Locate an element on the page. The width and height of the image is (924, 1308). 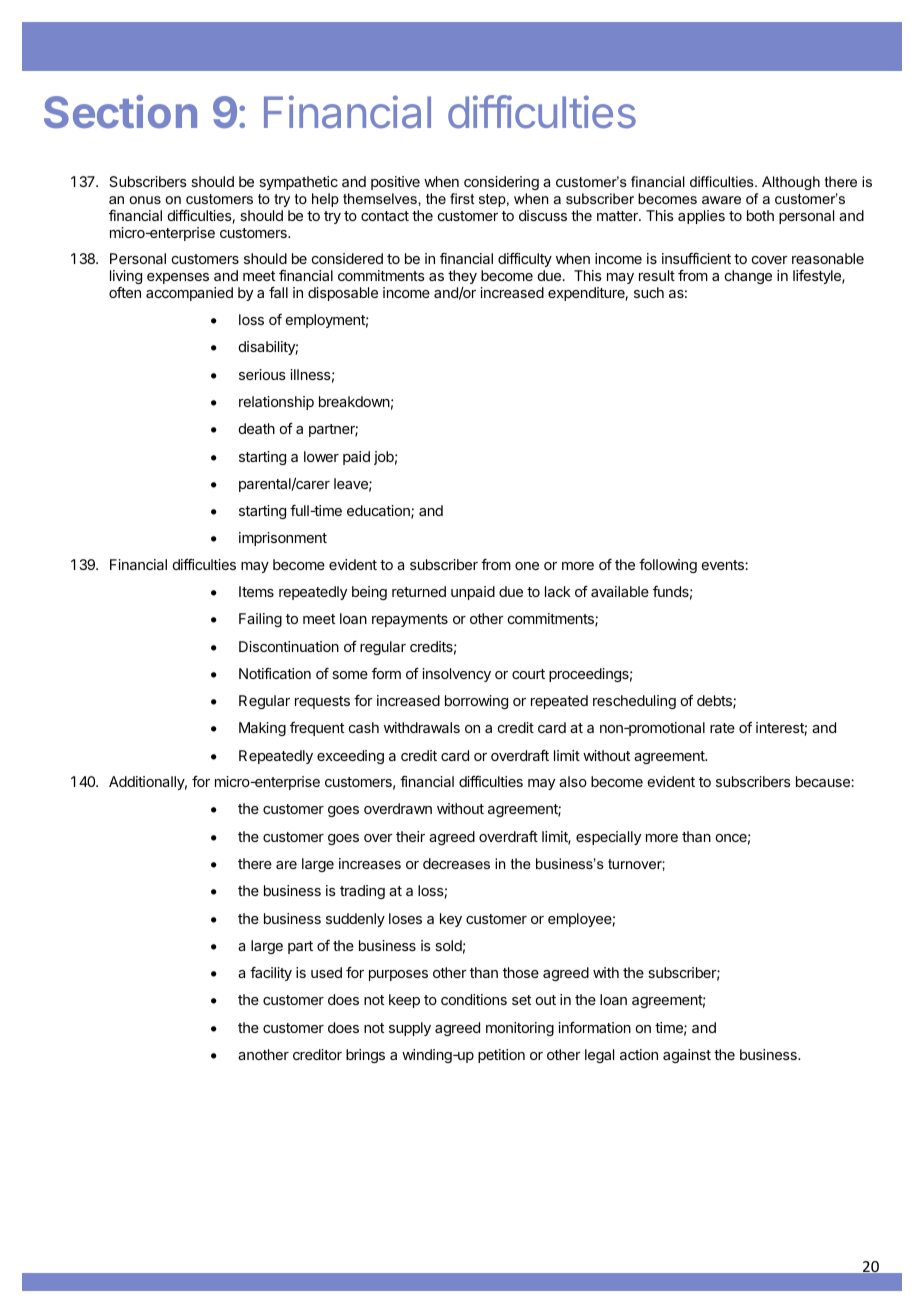
Section is located at coordinates (120, 111).
